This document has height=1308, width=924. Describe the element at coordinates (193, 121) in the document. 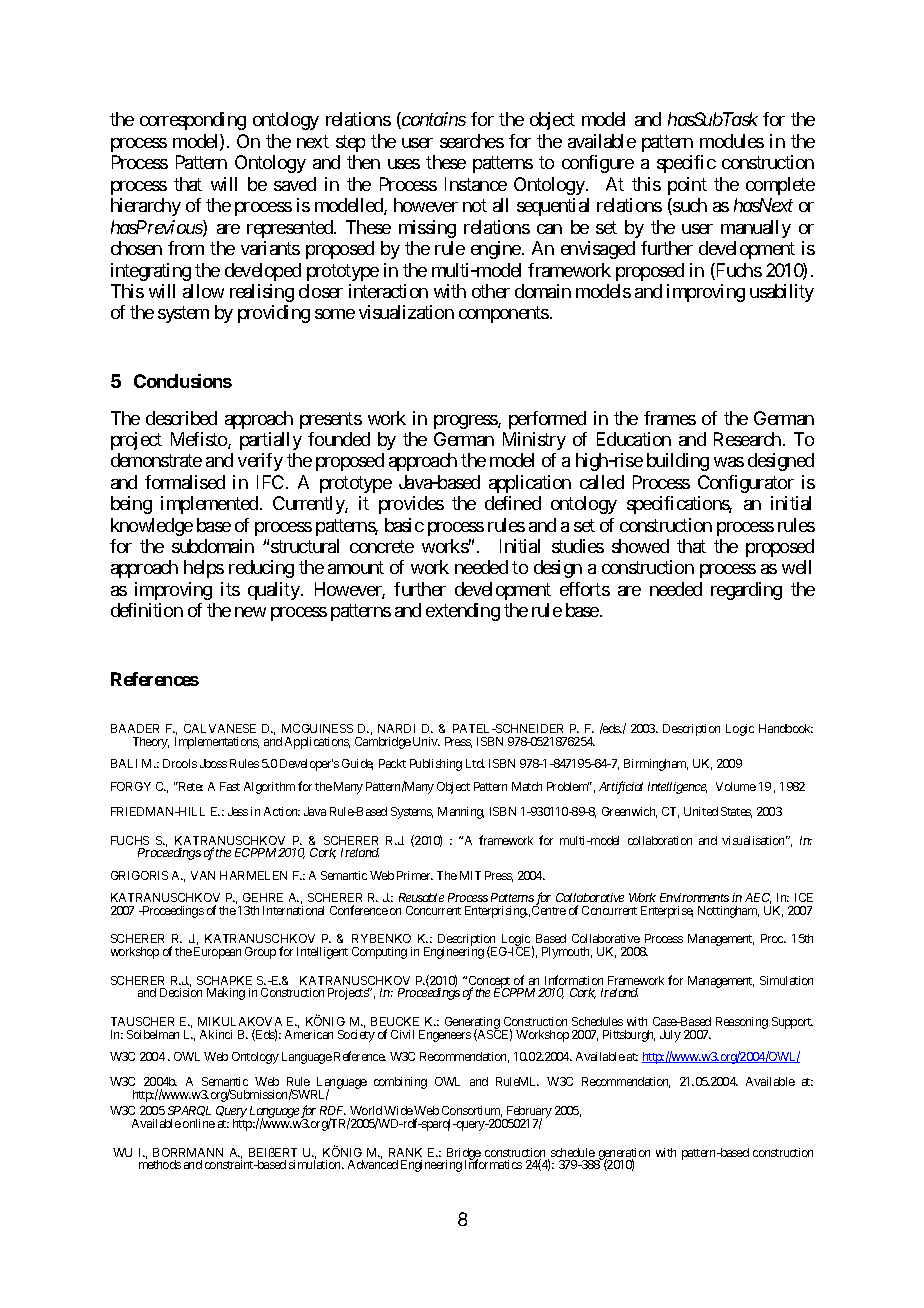

I see `corresponding` at that location.
